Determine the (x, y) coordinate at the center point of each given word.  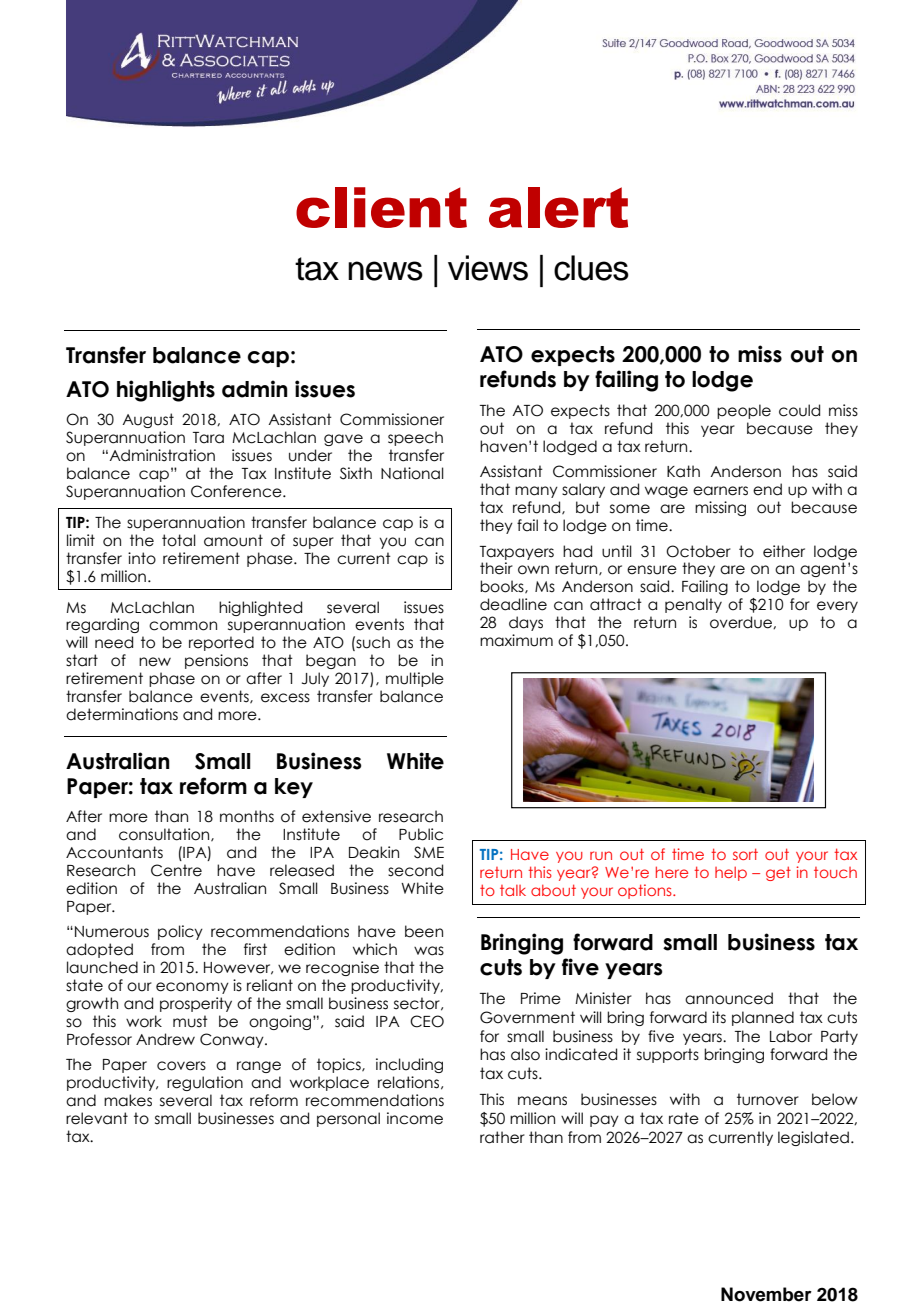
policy (180, 932)
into (142, 558)
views (488, 268)
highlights (166, 391)
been (424, 931)
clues (591, 268)
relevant (97, 1118)
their (496, 568)
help (731, 874)
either (784, 551)
